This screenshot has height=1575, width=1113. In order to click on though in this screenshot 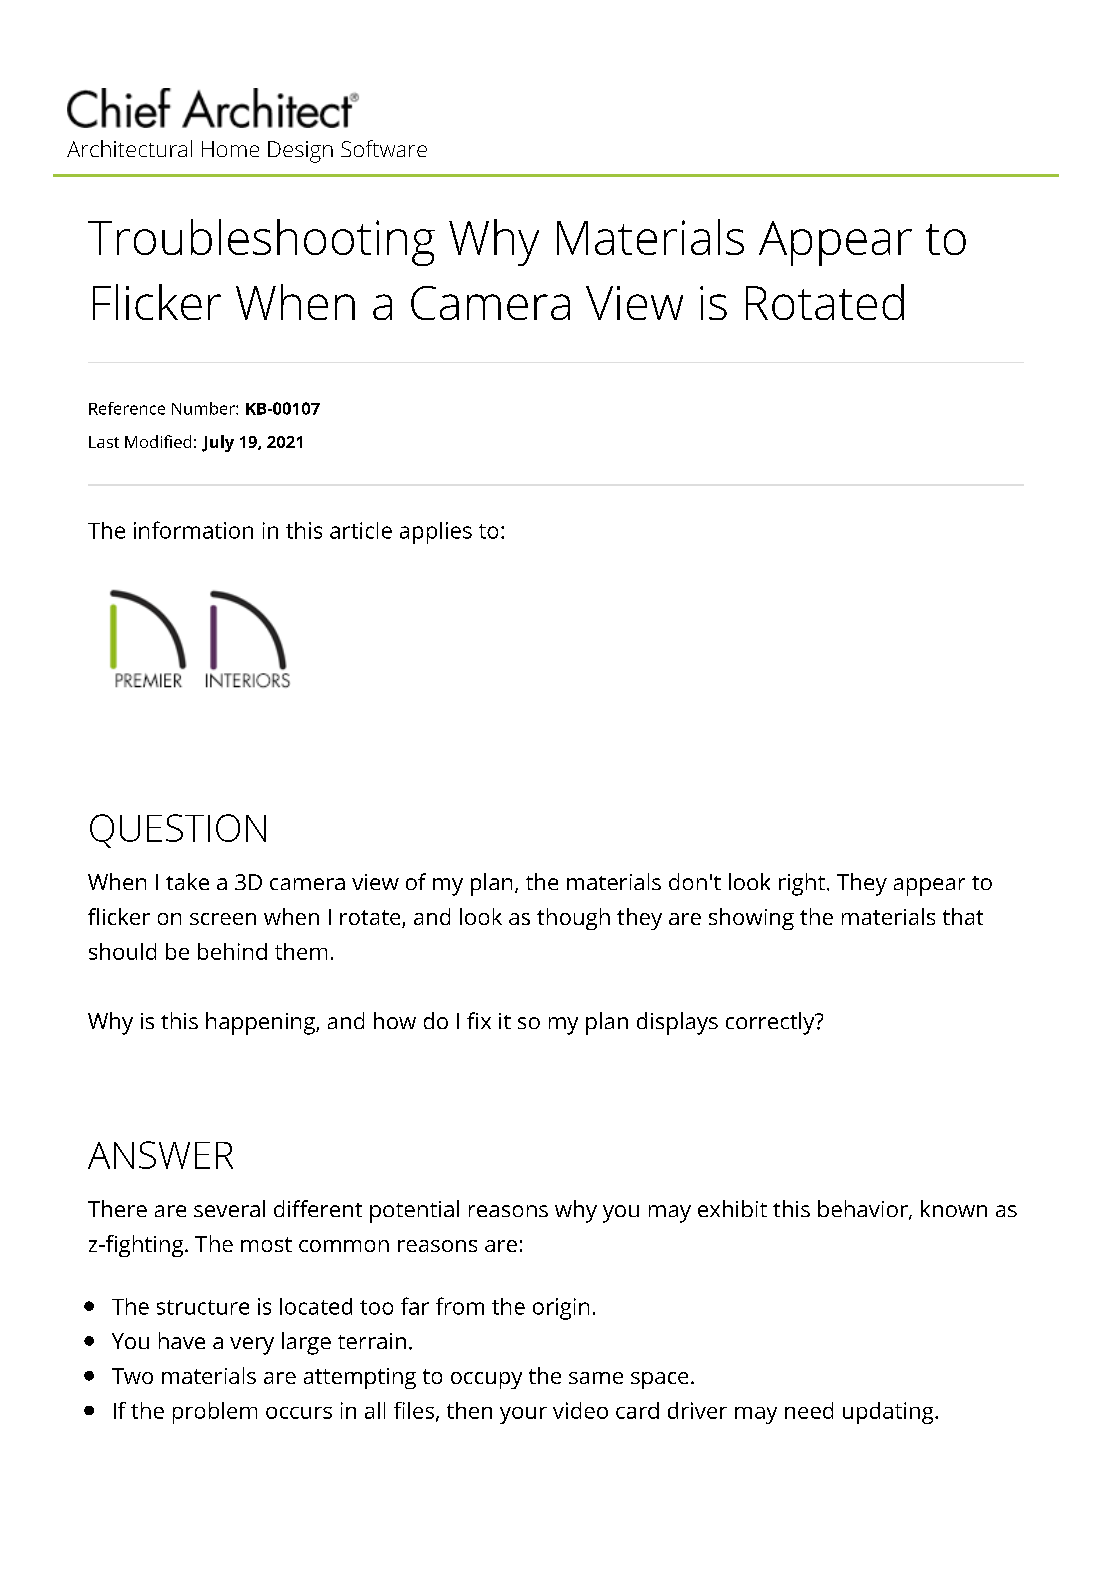, I will do `click(573, 919)`.
